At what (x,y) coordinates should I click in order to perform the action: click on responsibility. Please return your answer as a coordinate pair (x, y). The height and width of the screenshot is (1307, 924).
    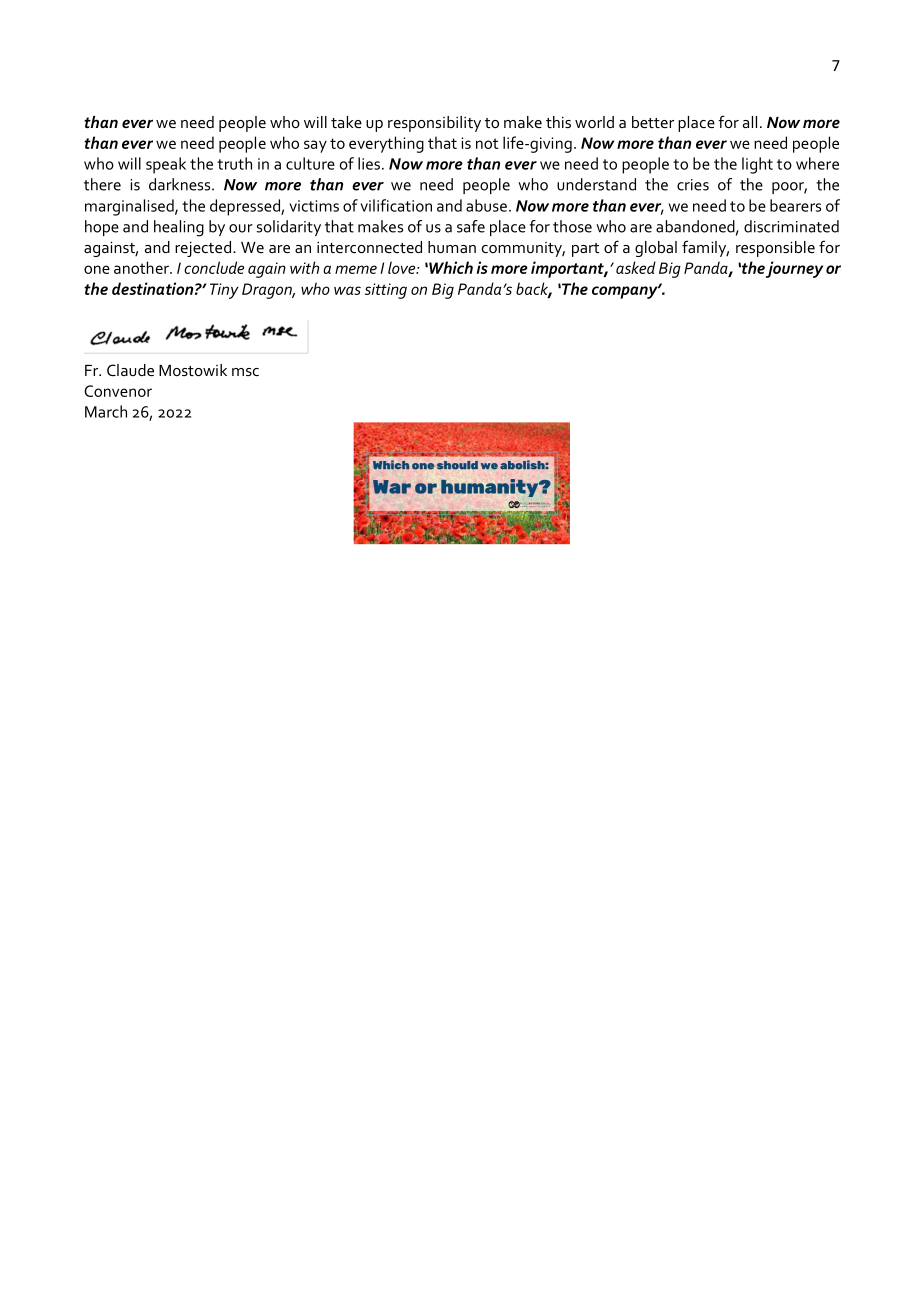
    Looking at the image, I should click on (434, 124).
